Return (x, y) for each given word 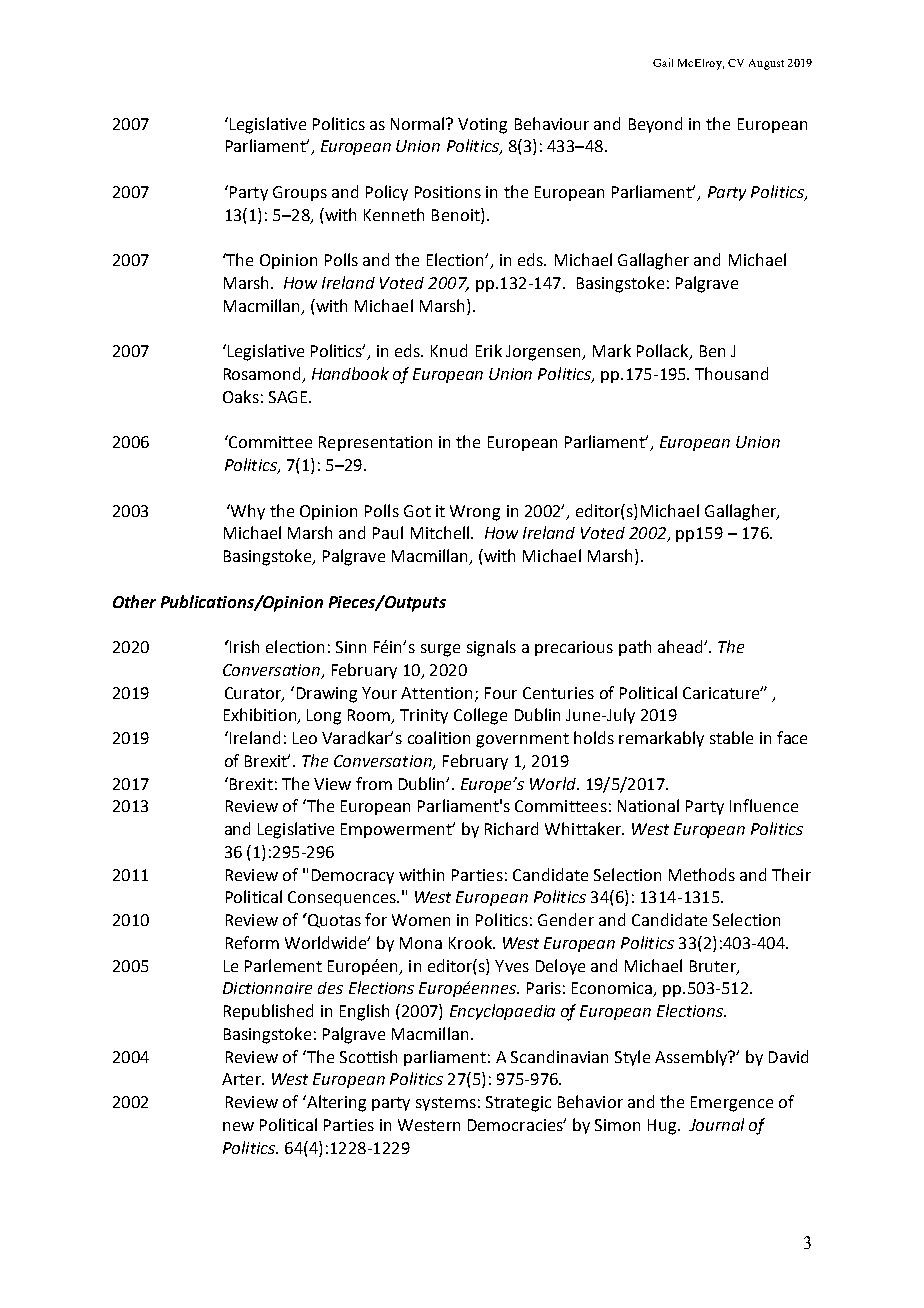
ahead (681, 646)
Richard (511, 828)
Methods (702, 874)
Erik (489, 350)
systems (446, 1104)
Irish (243, 646)
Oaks (241, 396)
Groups (300, 193)
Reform (252, 942)
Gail (663, 62)
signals (491, 648)
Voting (482, 126)
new (238, 1126)
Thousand (731, 373)
